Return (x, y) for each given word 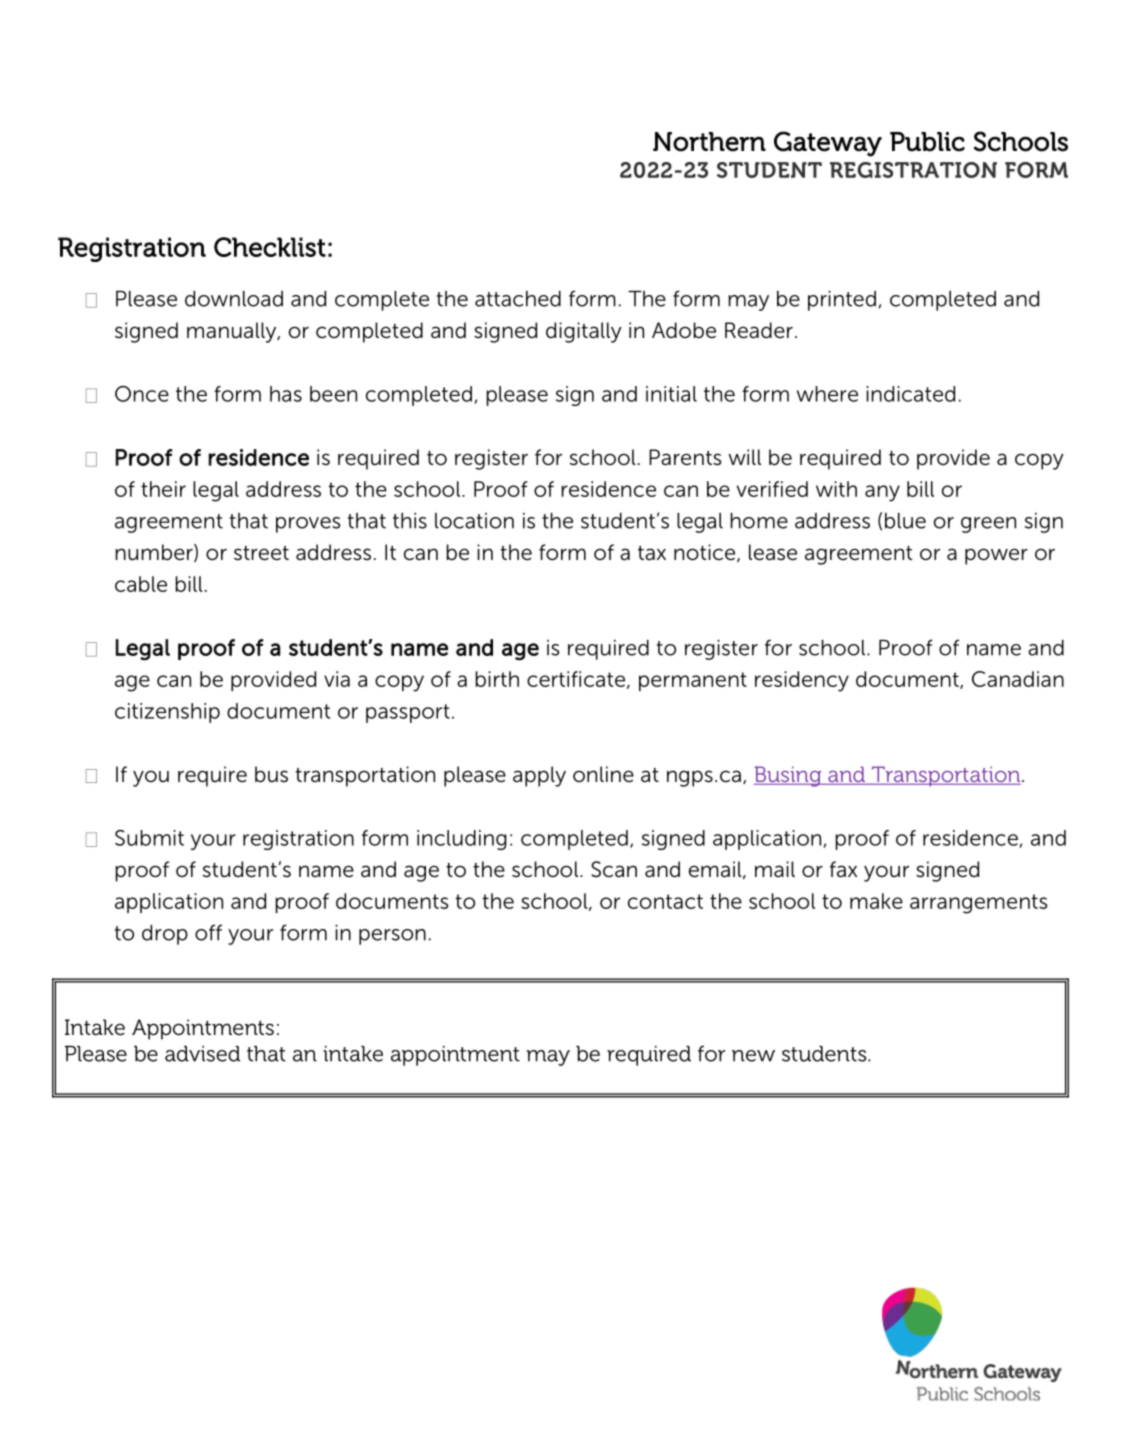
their (163, 489)
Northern (709, 142)
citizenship (167, 713)
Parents (685, 457)
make (876, 901)
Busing (789, 776)
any (882, 493)
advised (202, 1054)
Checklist (270, 247)
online (603, 774)
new (753, 1056)
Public (927, 142)
